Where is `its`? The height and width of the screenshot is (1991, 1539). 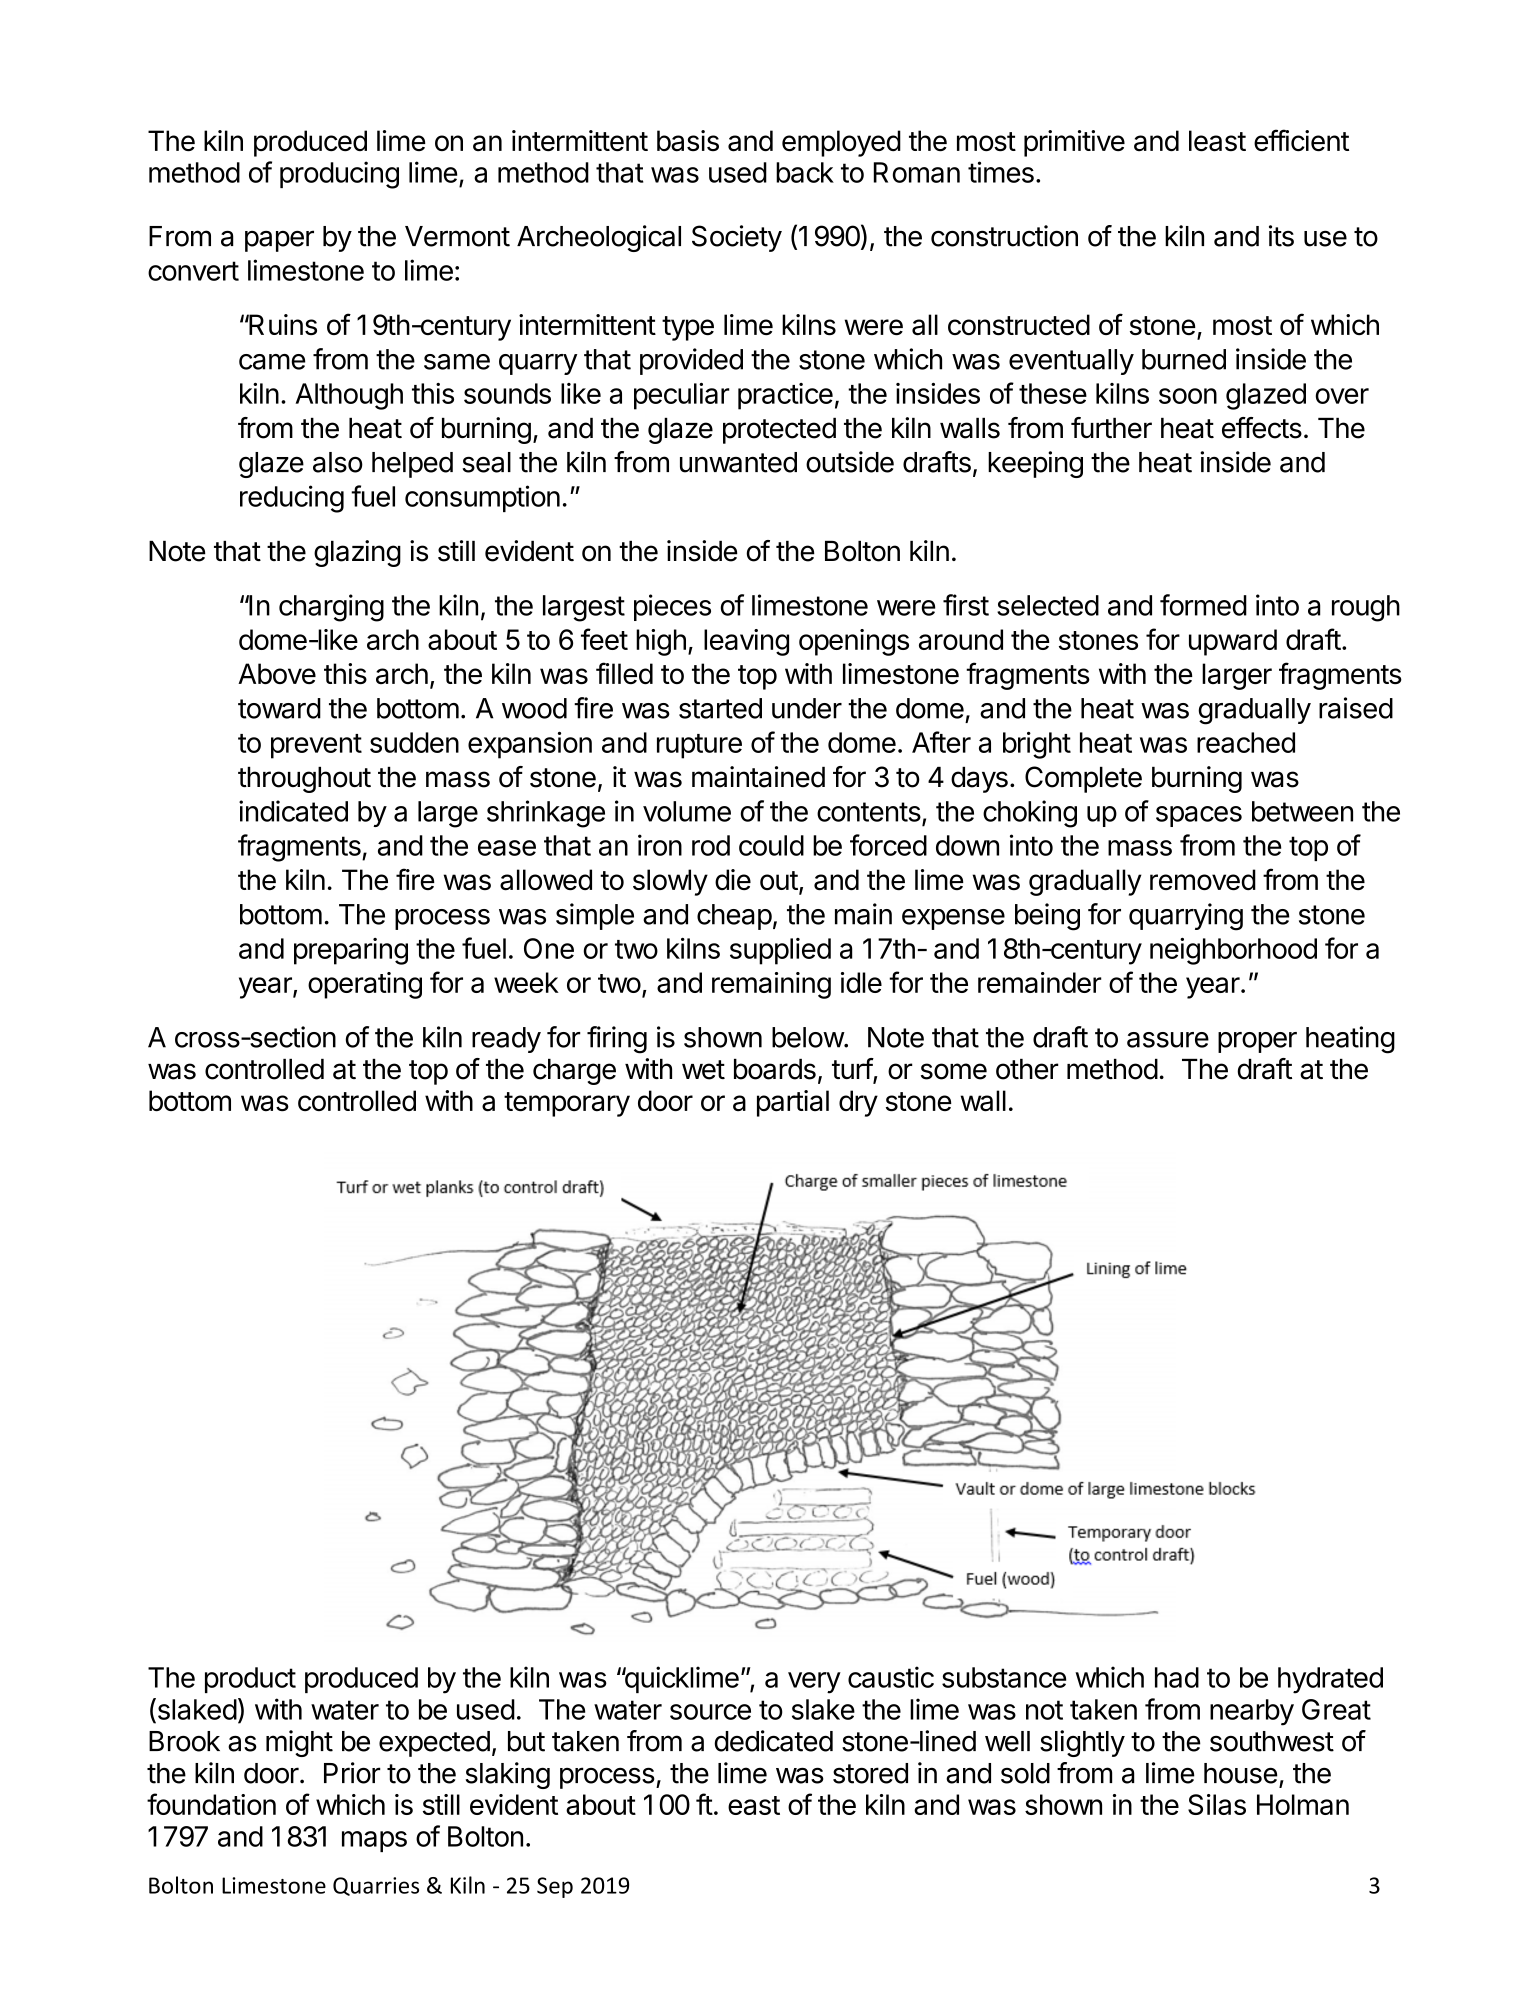 its is located at coordinates (1281, 236).
